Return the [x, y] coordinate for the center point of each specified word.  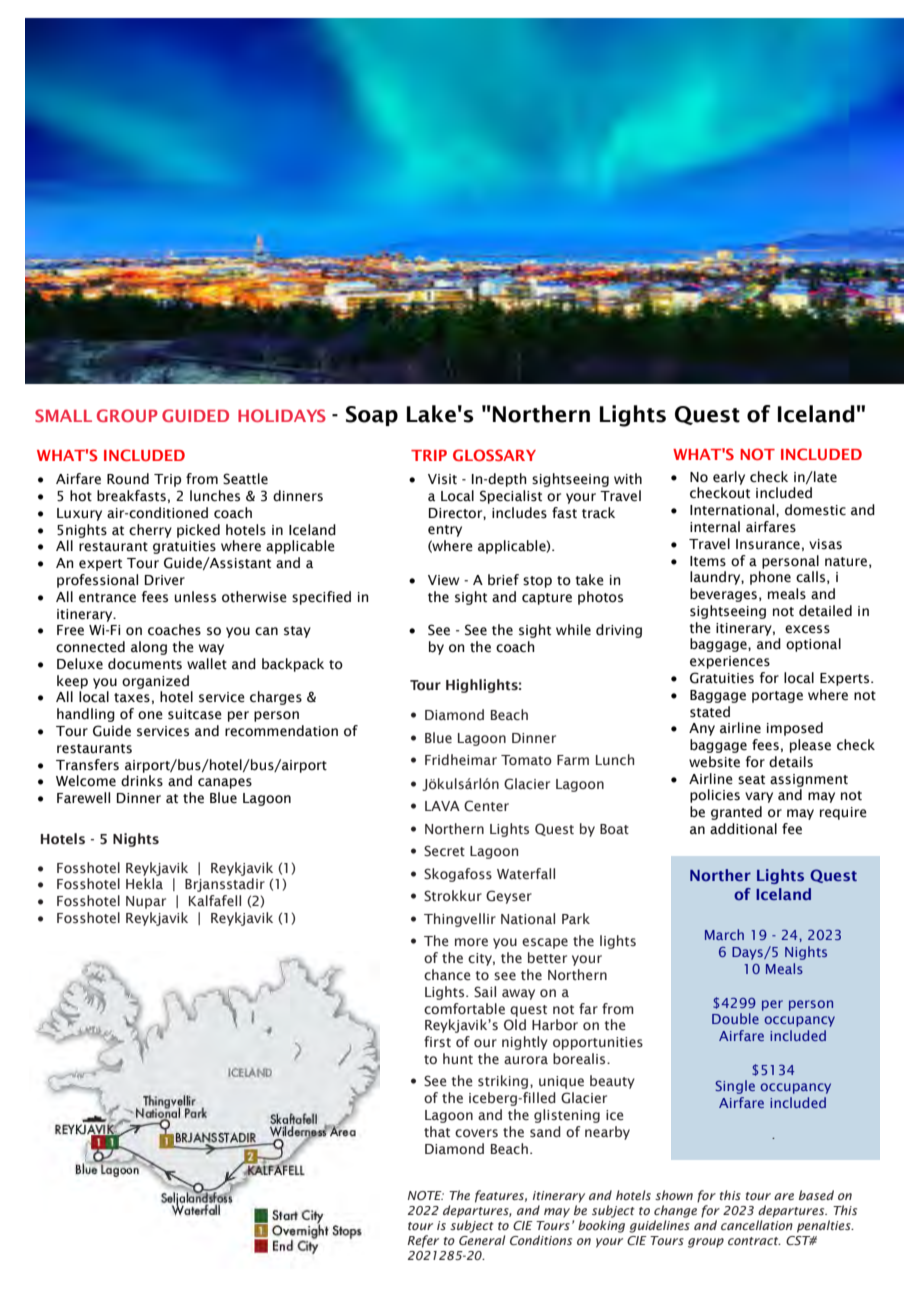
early [729, 478]
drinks [142, 781]
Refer [423, 1241]
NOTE [426, 1195]
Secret [444, 851]
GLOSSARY [494, 455]
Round [128, 479]
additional [743, 829]
